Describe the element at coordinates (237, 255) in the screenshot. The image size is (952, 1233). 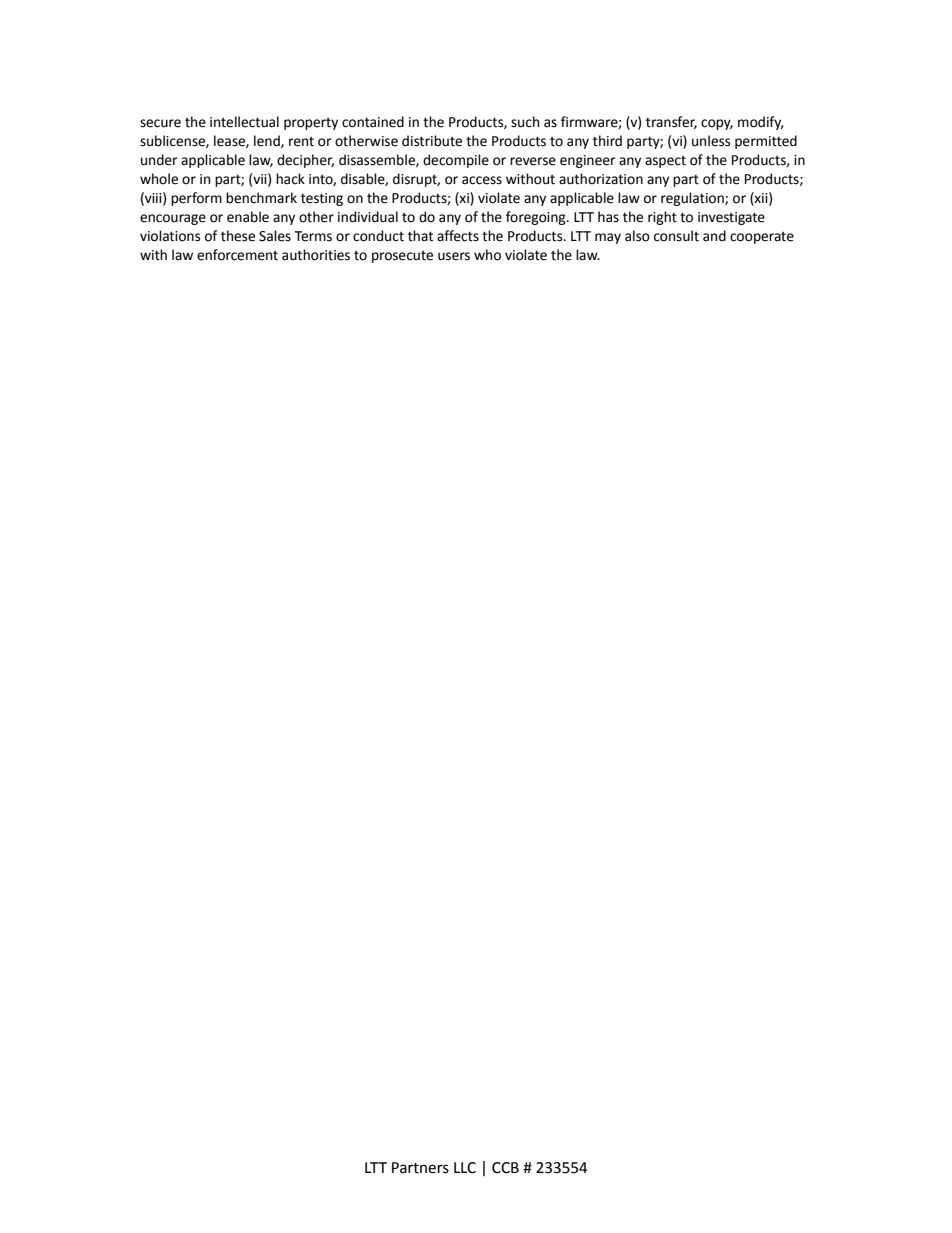
I see `enforcement` at that location.
